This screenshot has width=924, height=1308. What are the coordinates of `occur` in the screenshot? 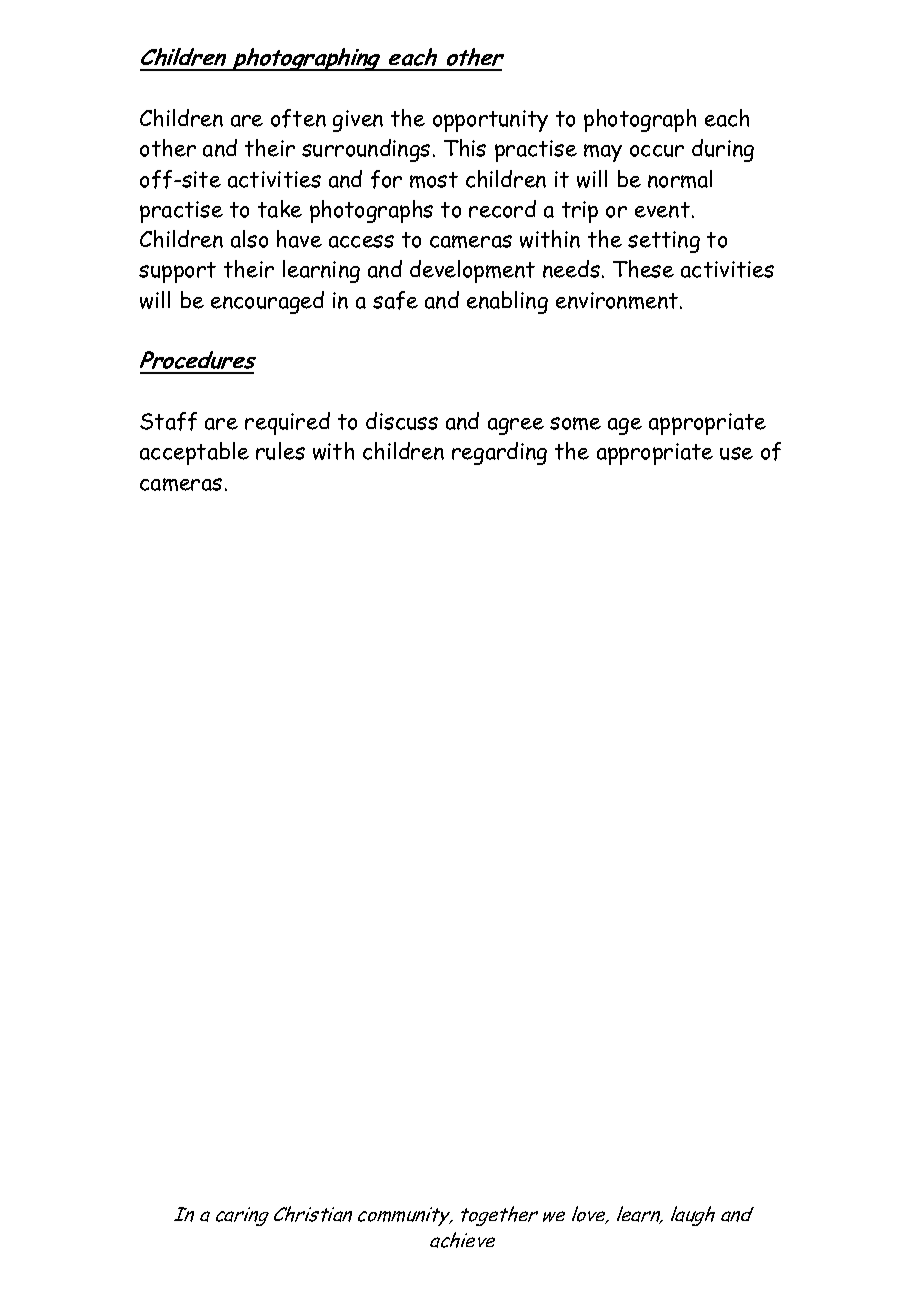 It's located at (657, 151).
